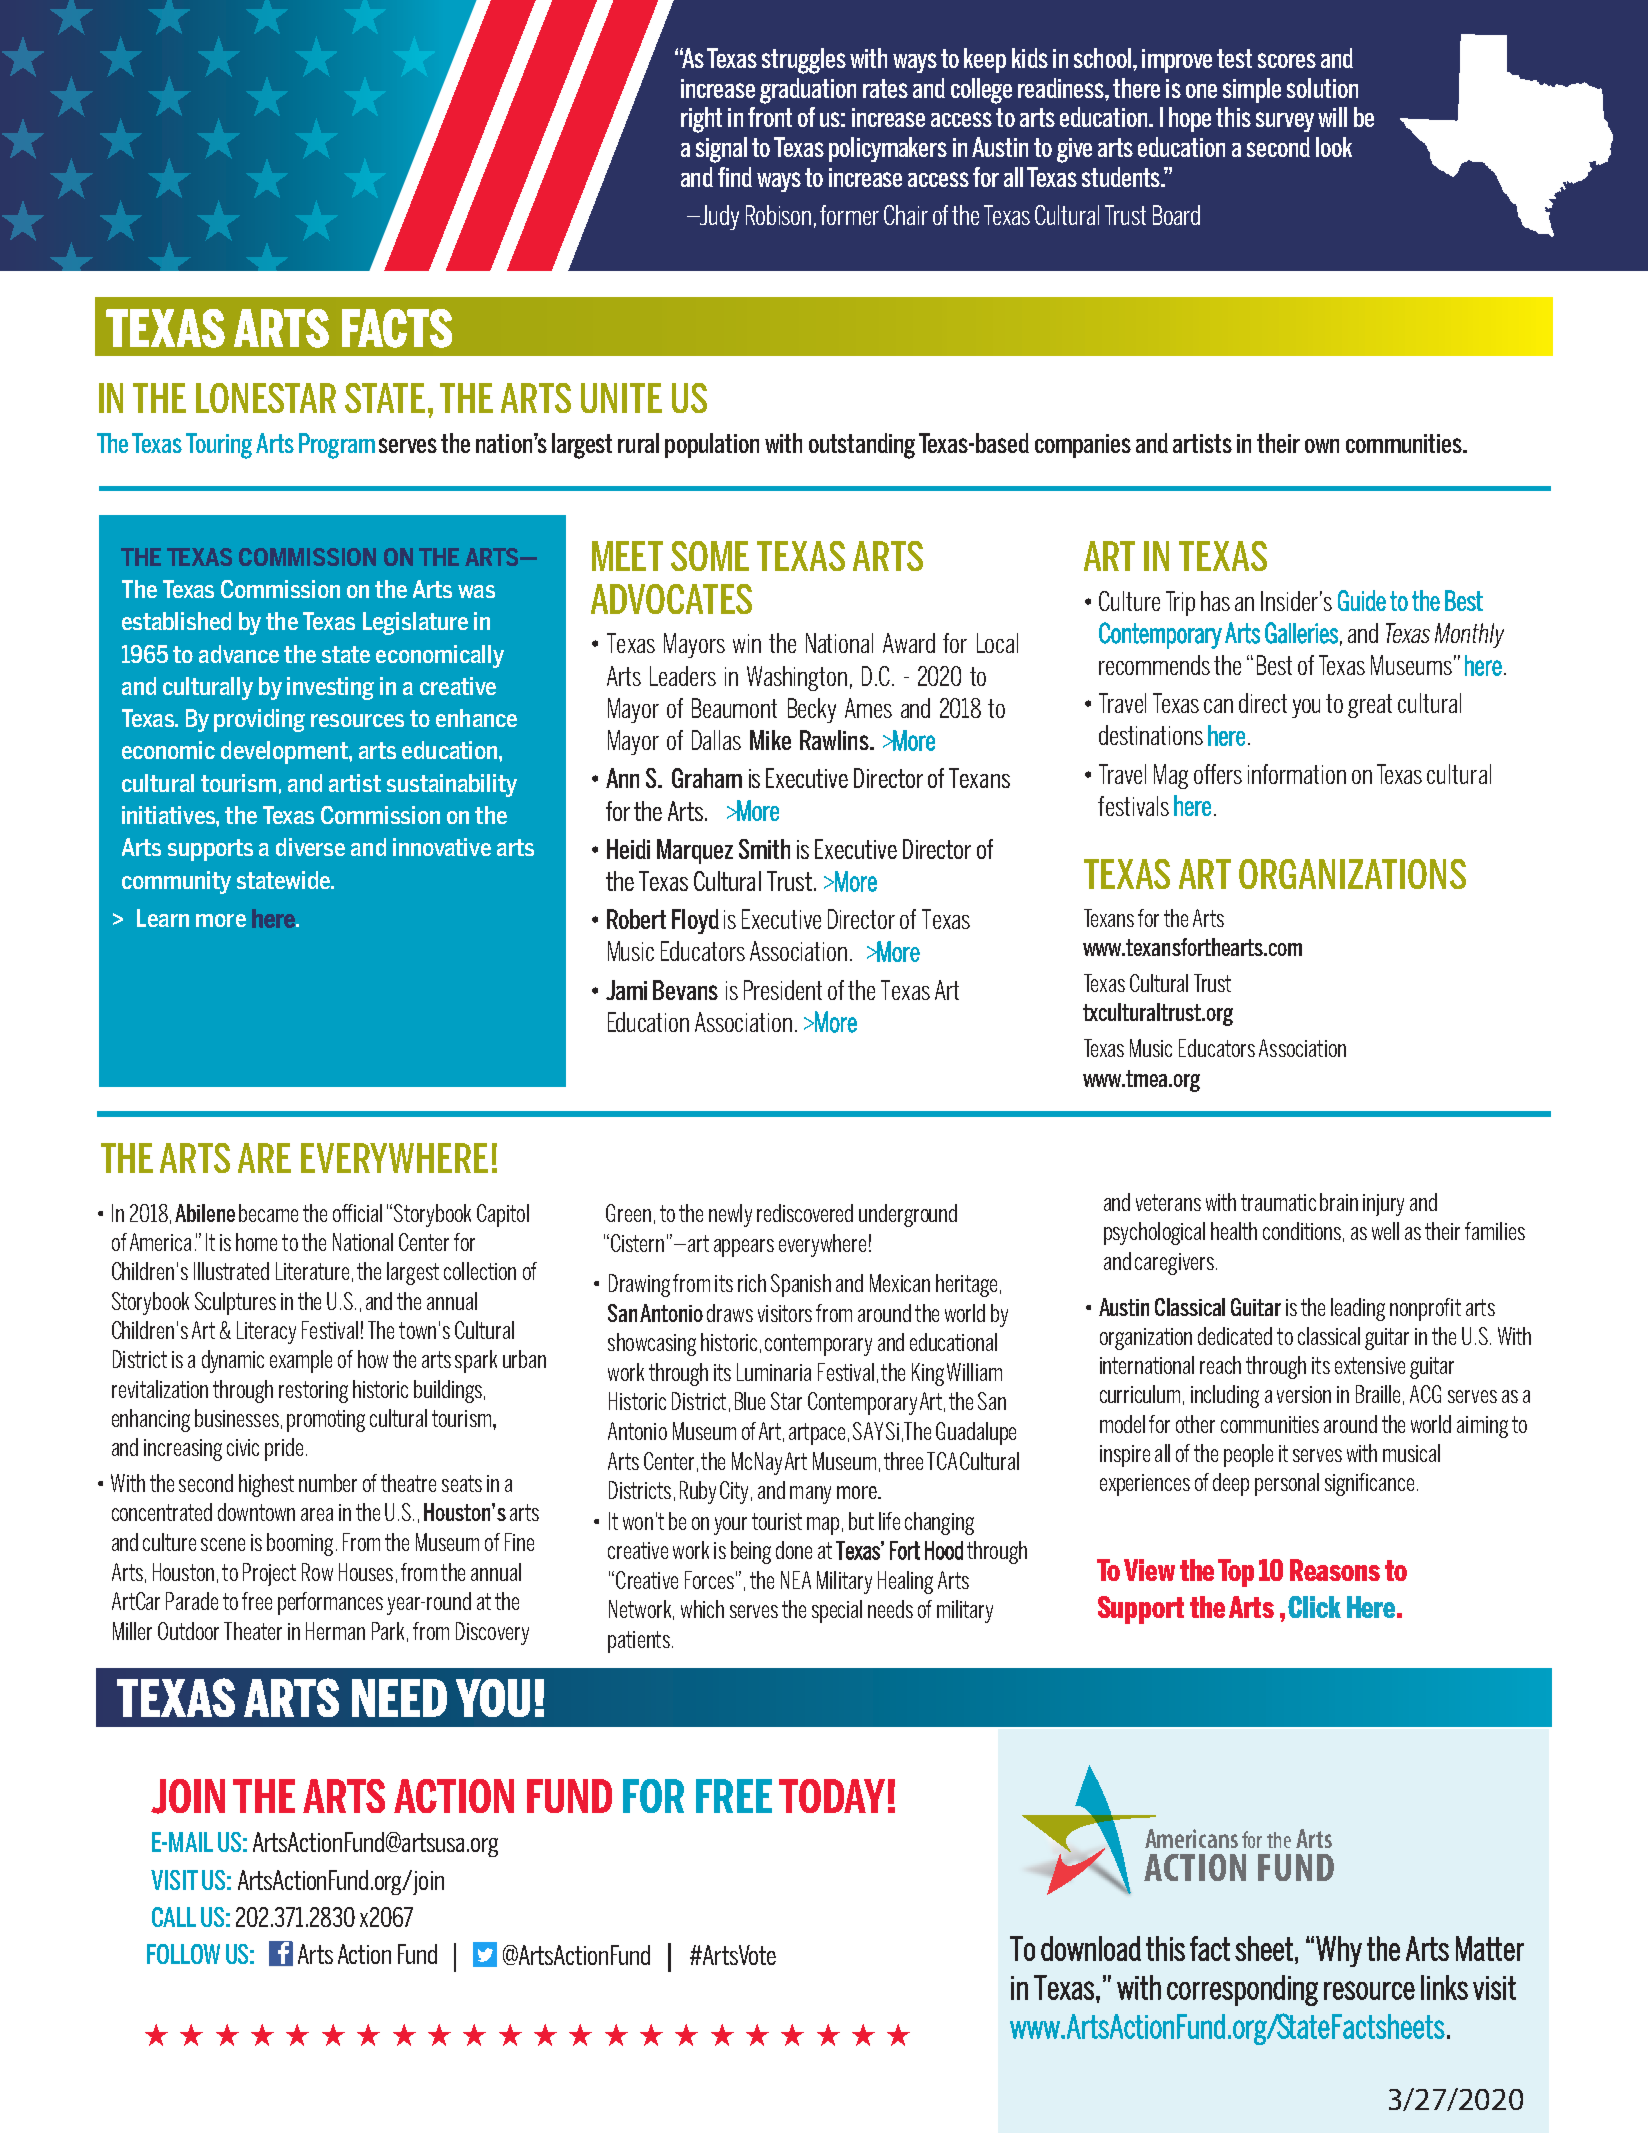 The width and height of the document is (1648, 2133). I want to click on right, so click(701, 120).
